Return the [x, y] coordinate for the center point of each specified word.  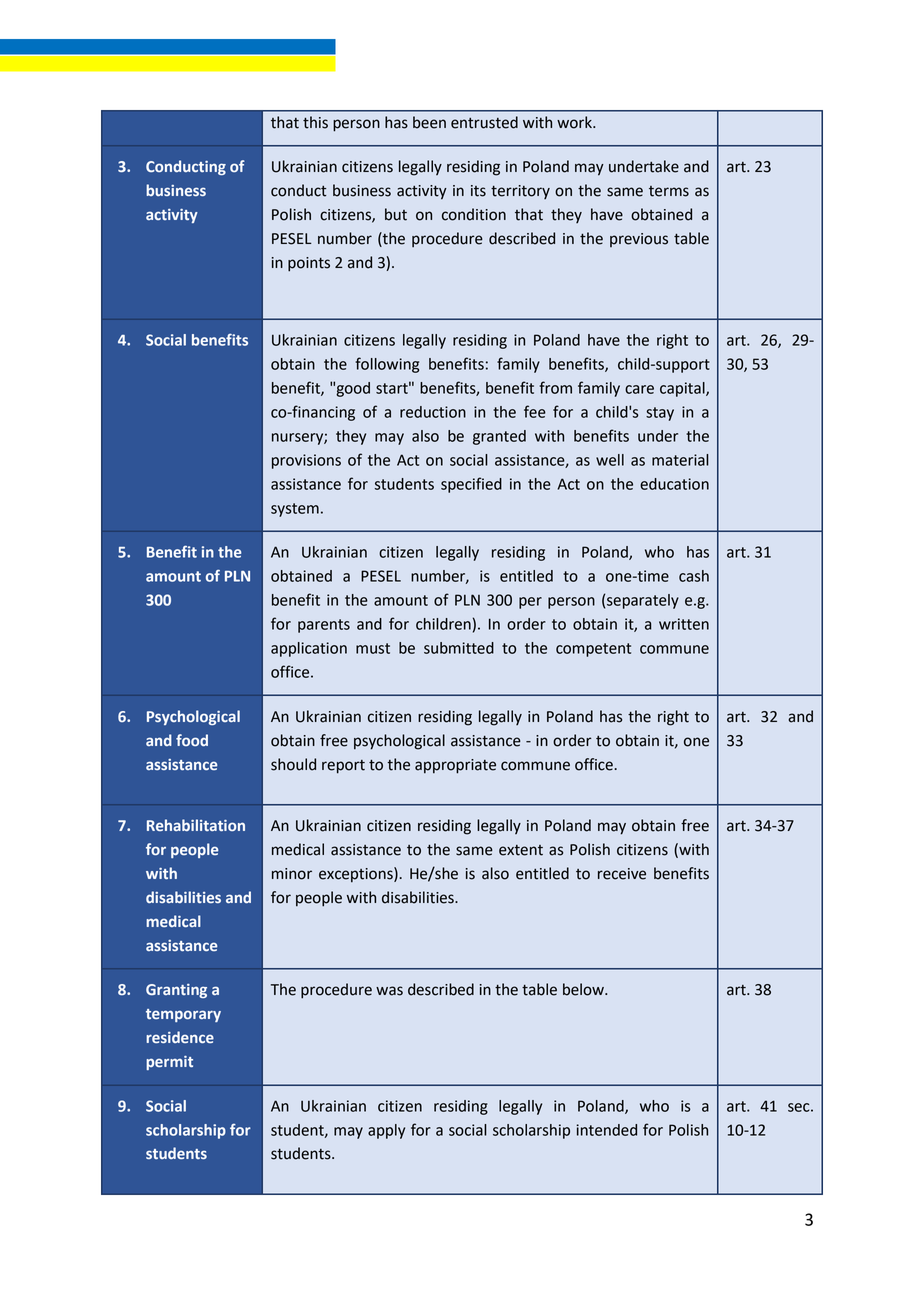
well [610, 460]
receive [622, 874]
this [315, 122]
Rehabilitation [196, 825]
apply [386, 1131]
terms [669, 191]
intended [606, 1130]
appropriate [455, 766]
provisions [306, 461]
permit [169, 1063]
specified [471, 485]
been [429, 122]
